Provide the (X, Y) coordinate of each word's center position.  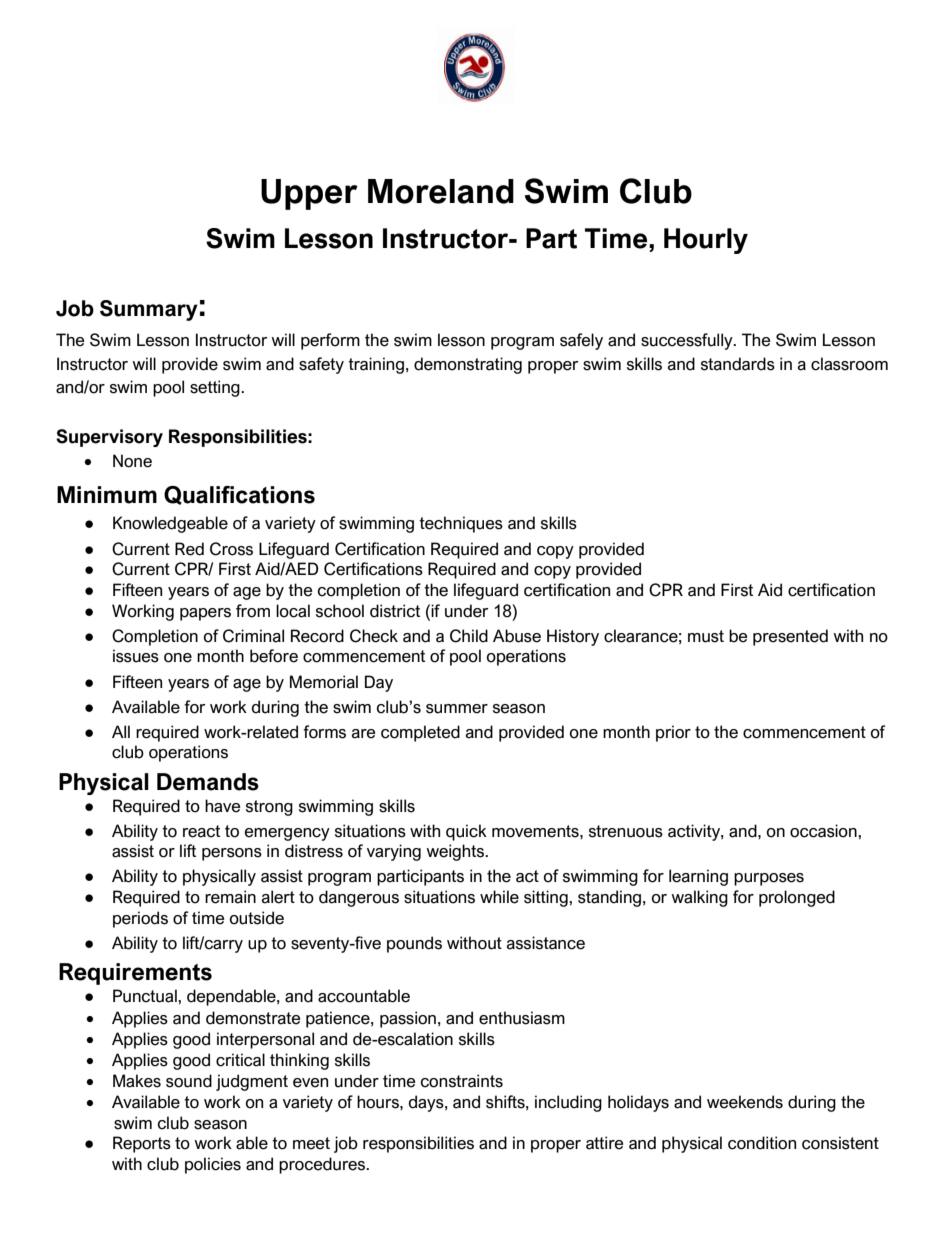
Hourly (706, 241)
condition (762, 1143)
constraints (462, 1081)
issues (136, 656)
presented (790, 637)
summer (457, 709)
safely (581, 341)
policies (213, 1165)
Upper (309, 194)
